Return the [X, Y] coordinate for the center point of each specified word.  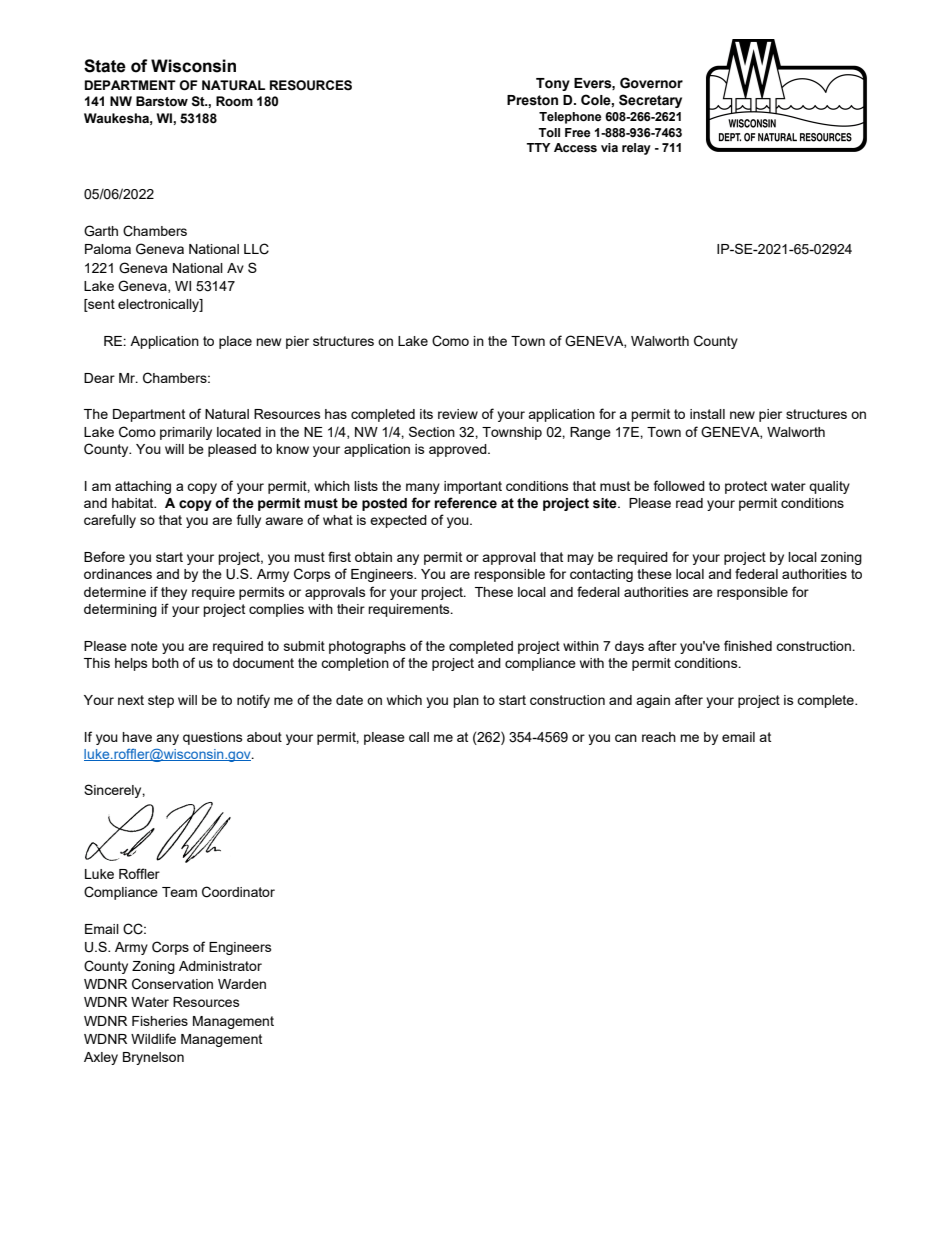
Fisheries [160, 1021]
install [707, 414]
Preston [532, 100]
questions [213, 738]
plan [466, 701]
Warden [242, 984]
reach [659, 737]
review [458, 414]
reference [465, 503]
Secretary [650, 101]
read [689, 503]
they [174, 593]
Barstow [162, 101]
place [235, 342]
